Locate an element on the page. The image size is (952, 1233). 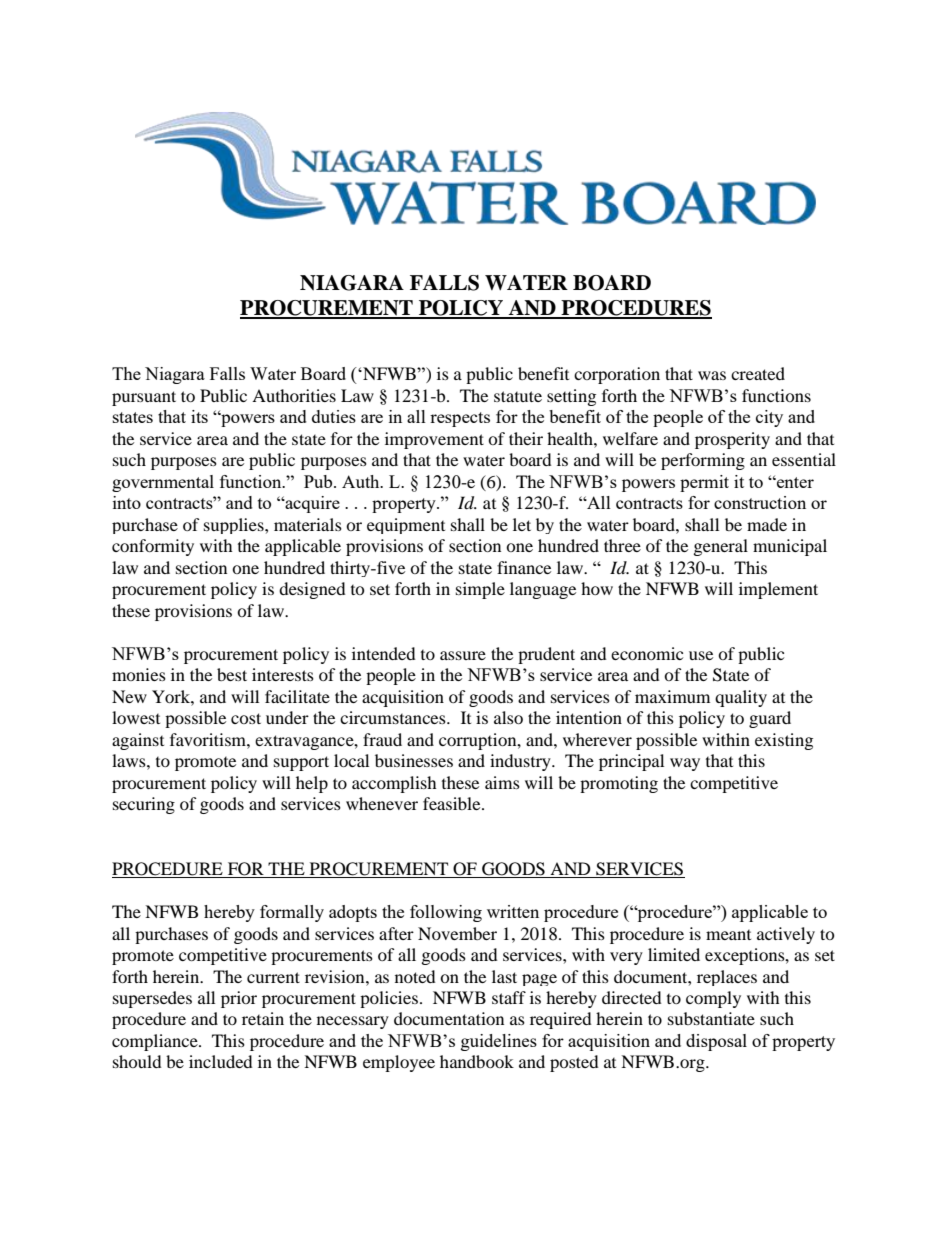
implement is located at coordinates (778, 590).
